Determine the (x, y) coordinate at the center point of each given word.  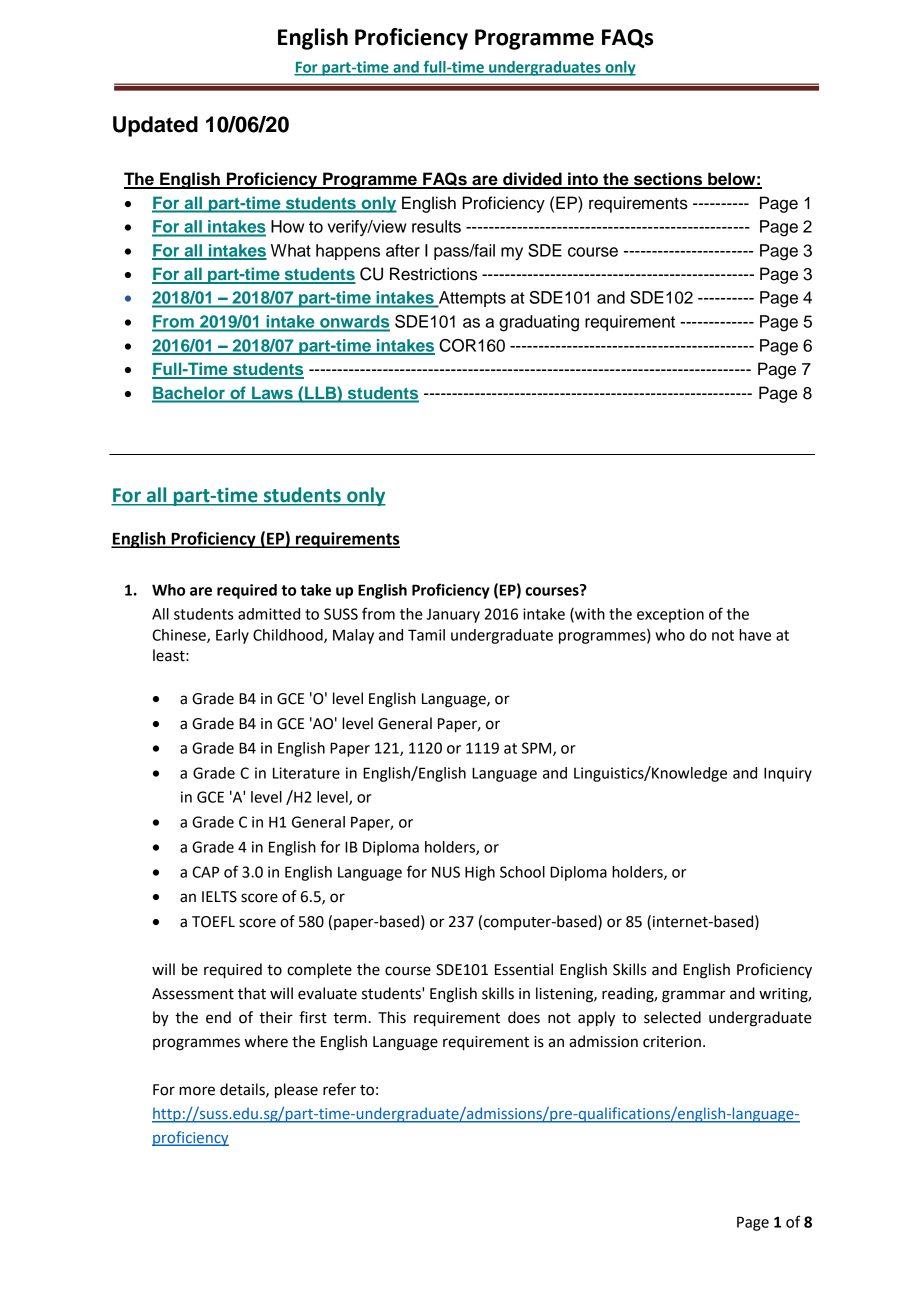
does (524, 1017)
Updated (155, 126)
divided (532, 180)
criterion (672, 1042)
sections (668, 180)
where (266, 1041)
